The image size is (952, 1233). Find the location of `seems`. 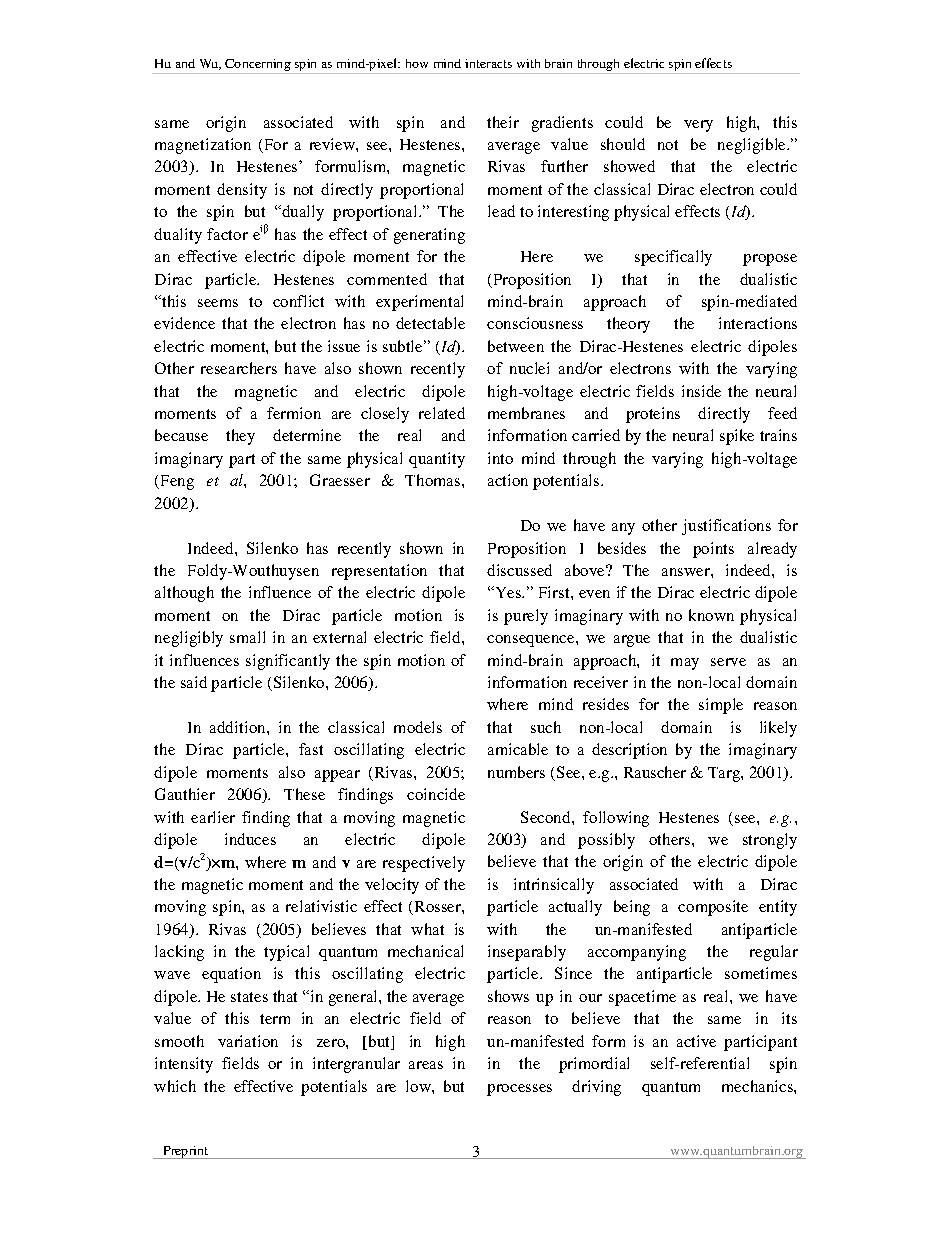

seems is located at coordinates (218, 303).
